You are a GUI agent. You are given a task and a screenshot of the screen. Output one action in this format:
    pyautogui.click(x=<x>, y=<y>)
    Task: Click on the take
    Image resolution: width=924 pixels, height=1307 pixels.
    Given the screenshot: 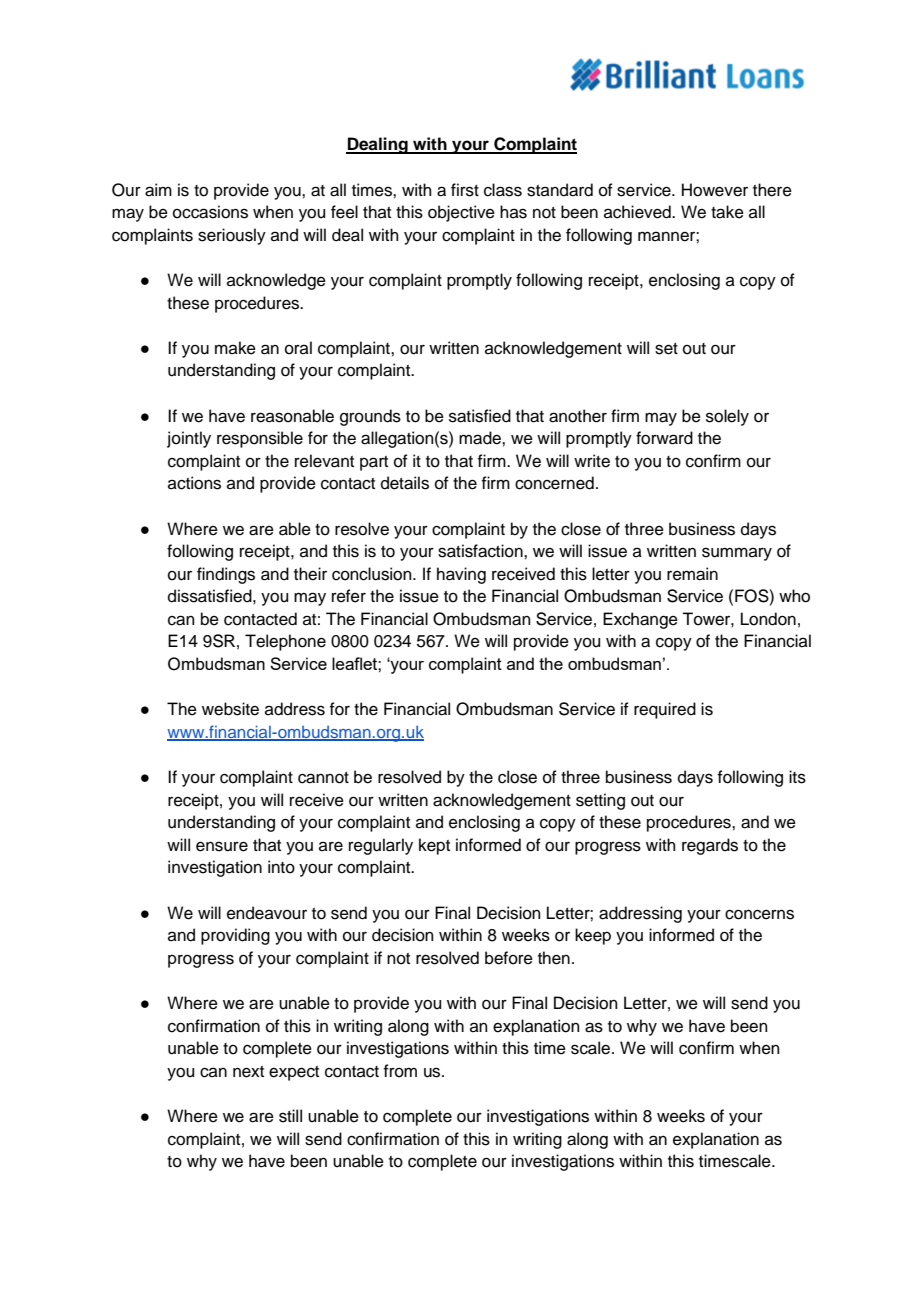 What is the action you would take?
    pyautogui.click(x=727, y=212)
